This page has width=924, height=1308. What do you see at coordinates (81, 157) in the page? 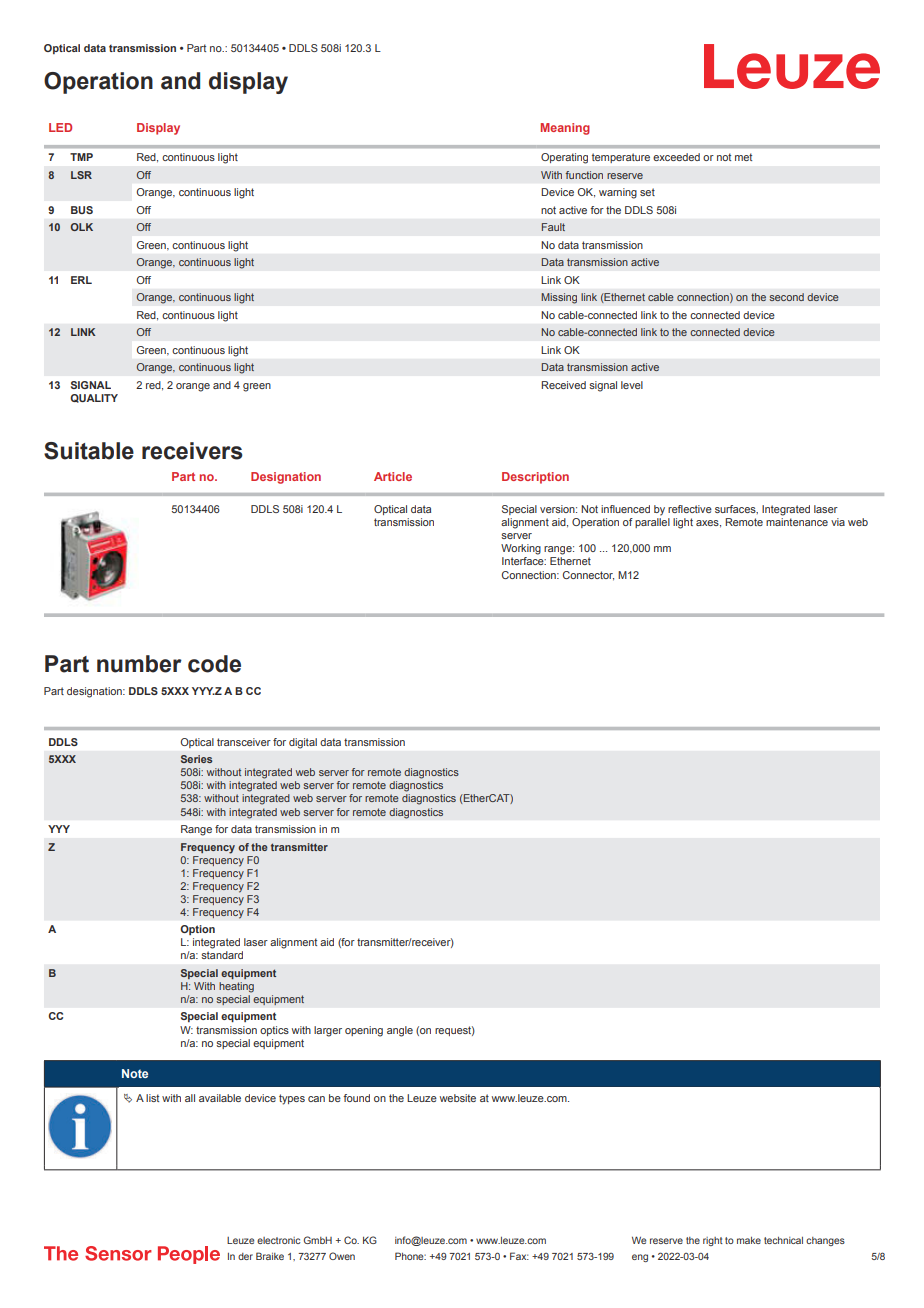
I see `TMP` at bounding box center [81, 157].
